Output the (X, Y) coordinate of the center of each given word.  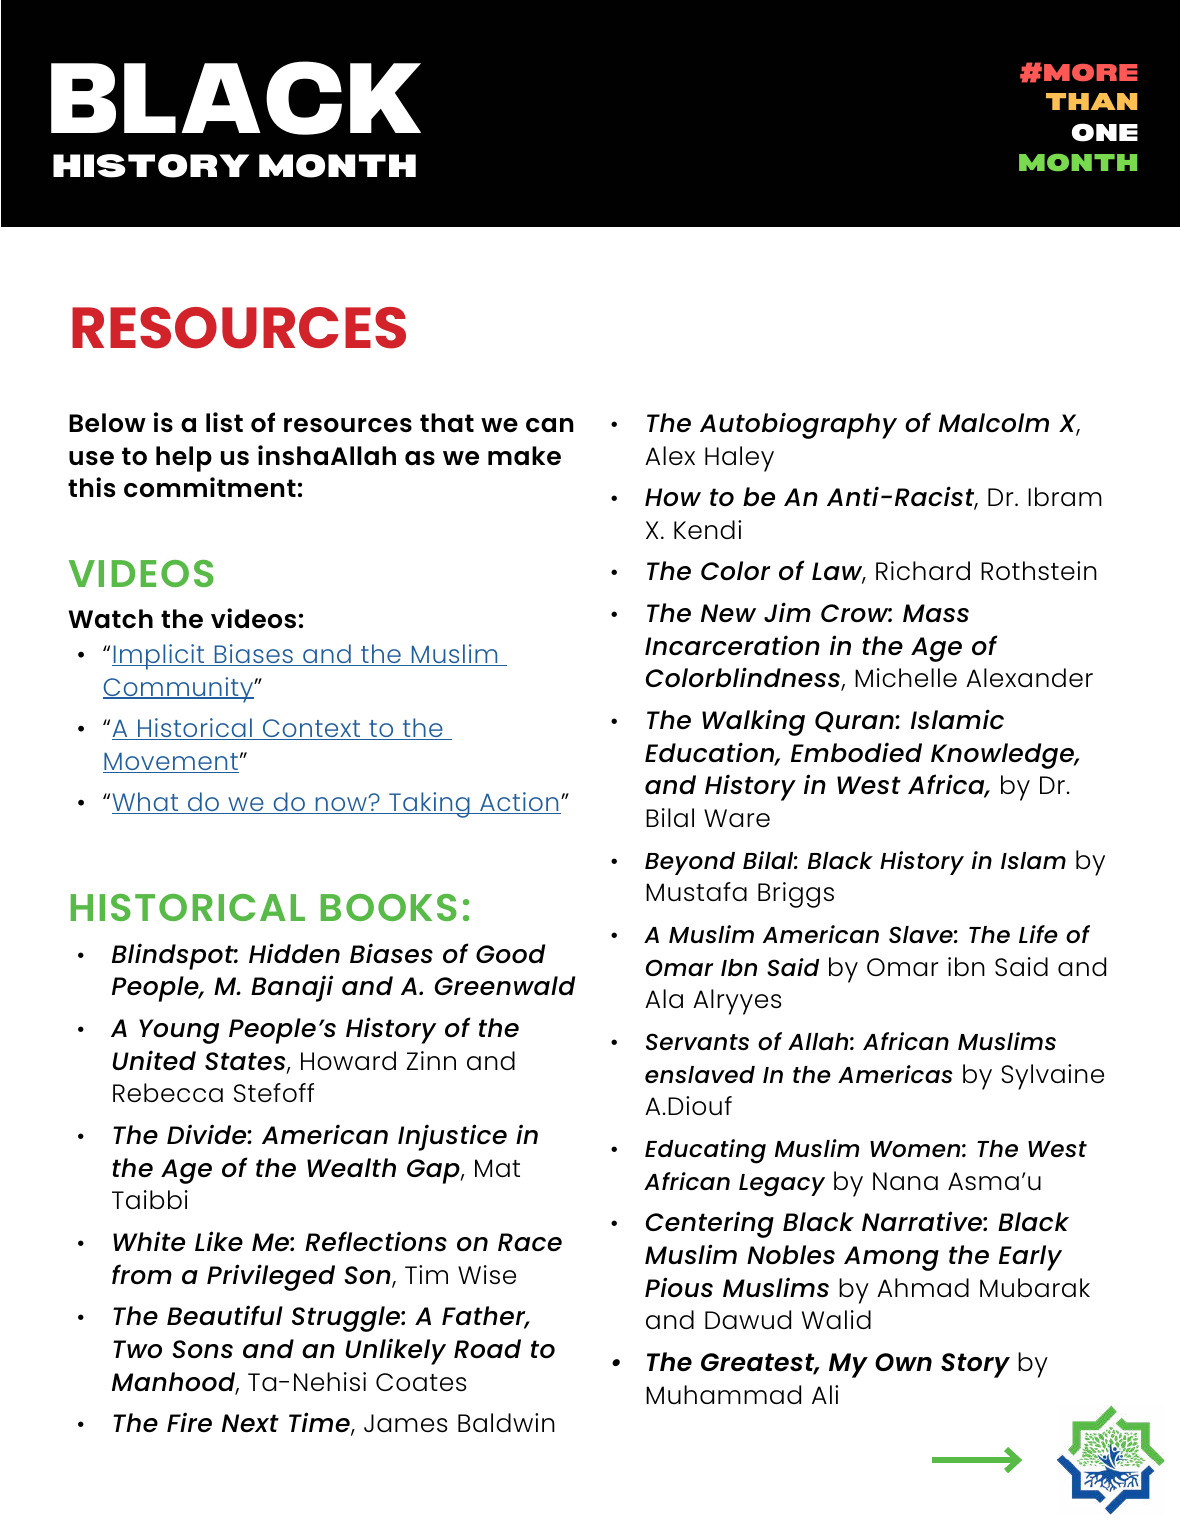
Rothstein (1039, 570)
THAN (1091, 101)
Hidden (294, 953)
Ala (664, 998)
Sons (202, 1349)
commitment (210, 487)
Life (1038, 934)
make (524, 456)
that (447, 422)
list (224, 422)
